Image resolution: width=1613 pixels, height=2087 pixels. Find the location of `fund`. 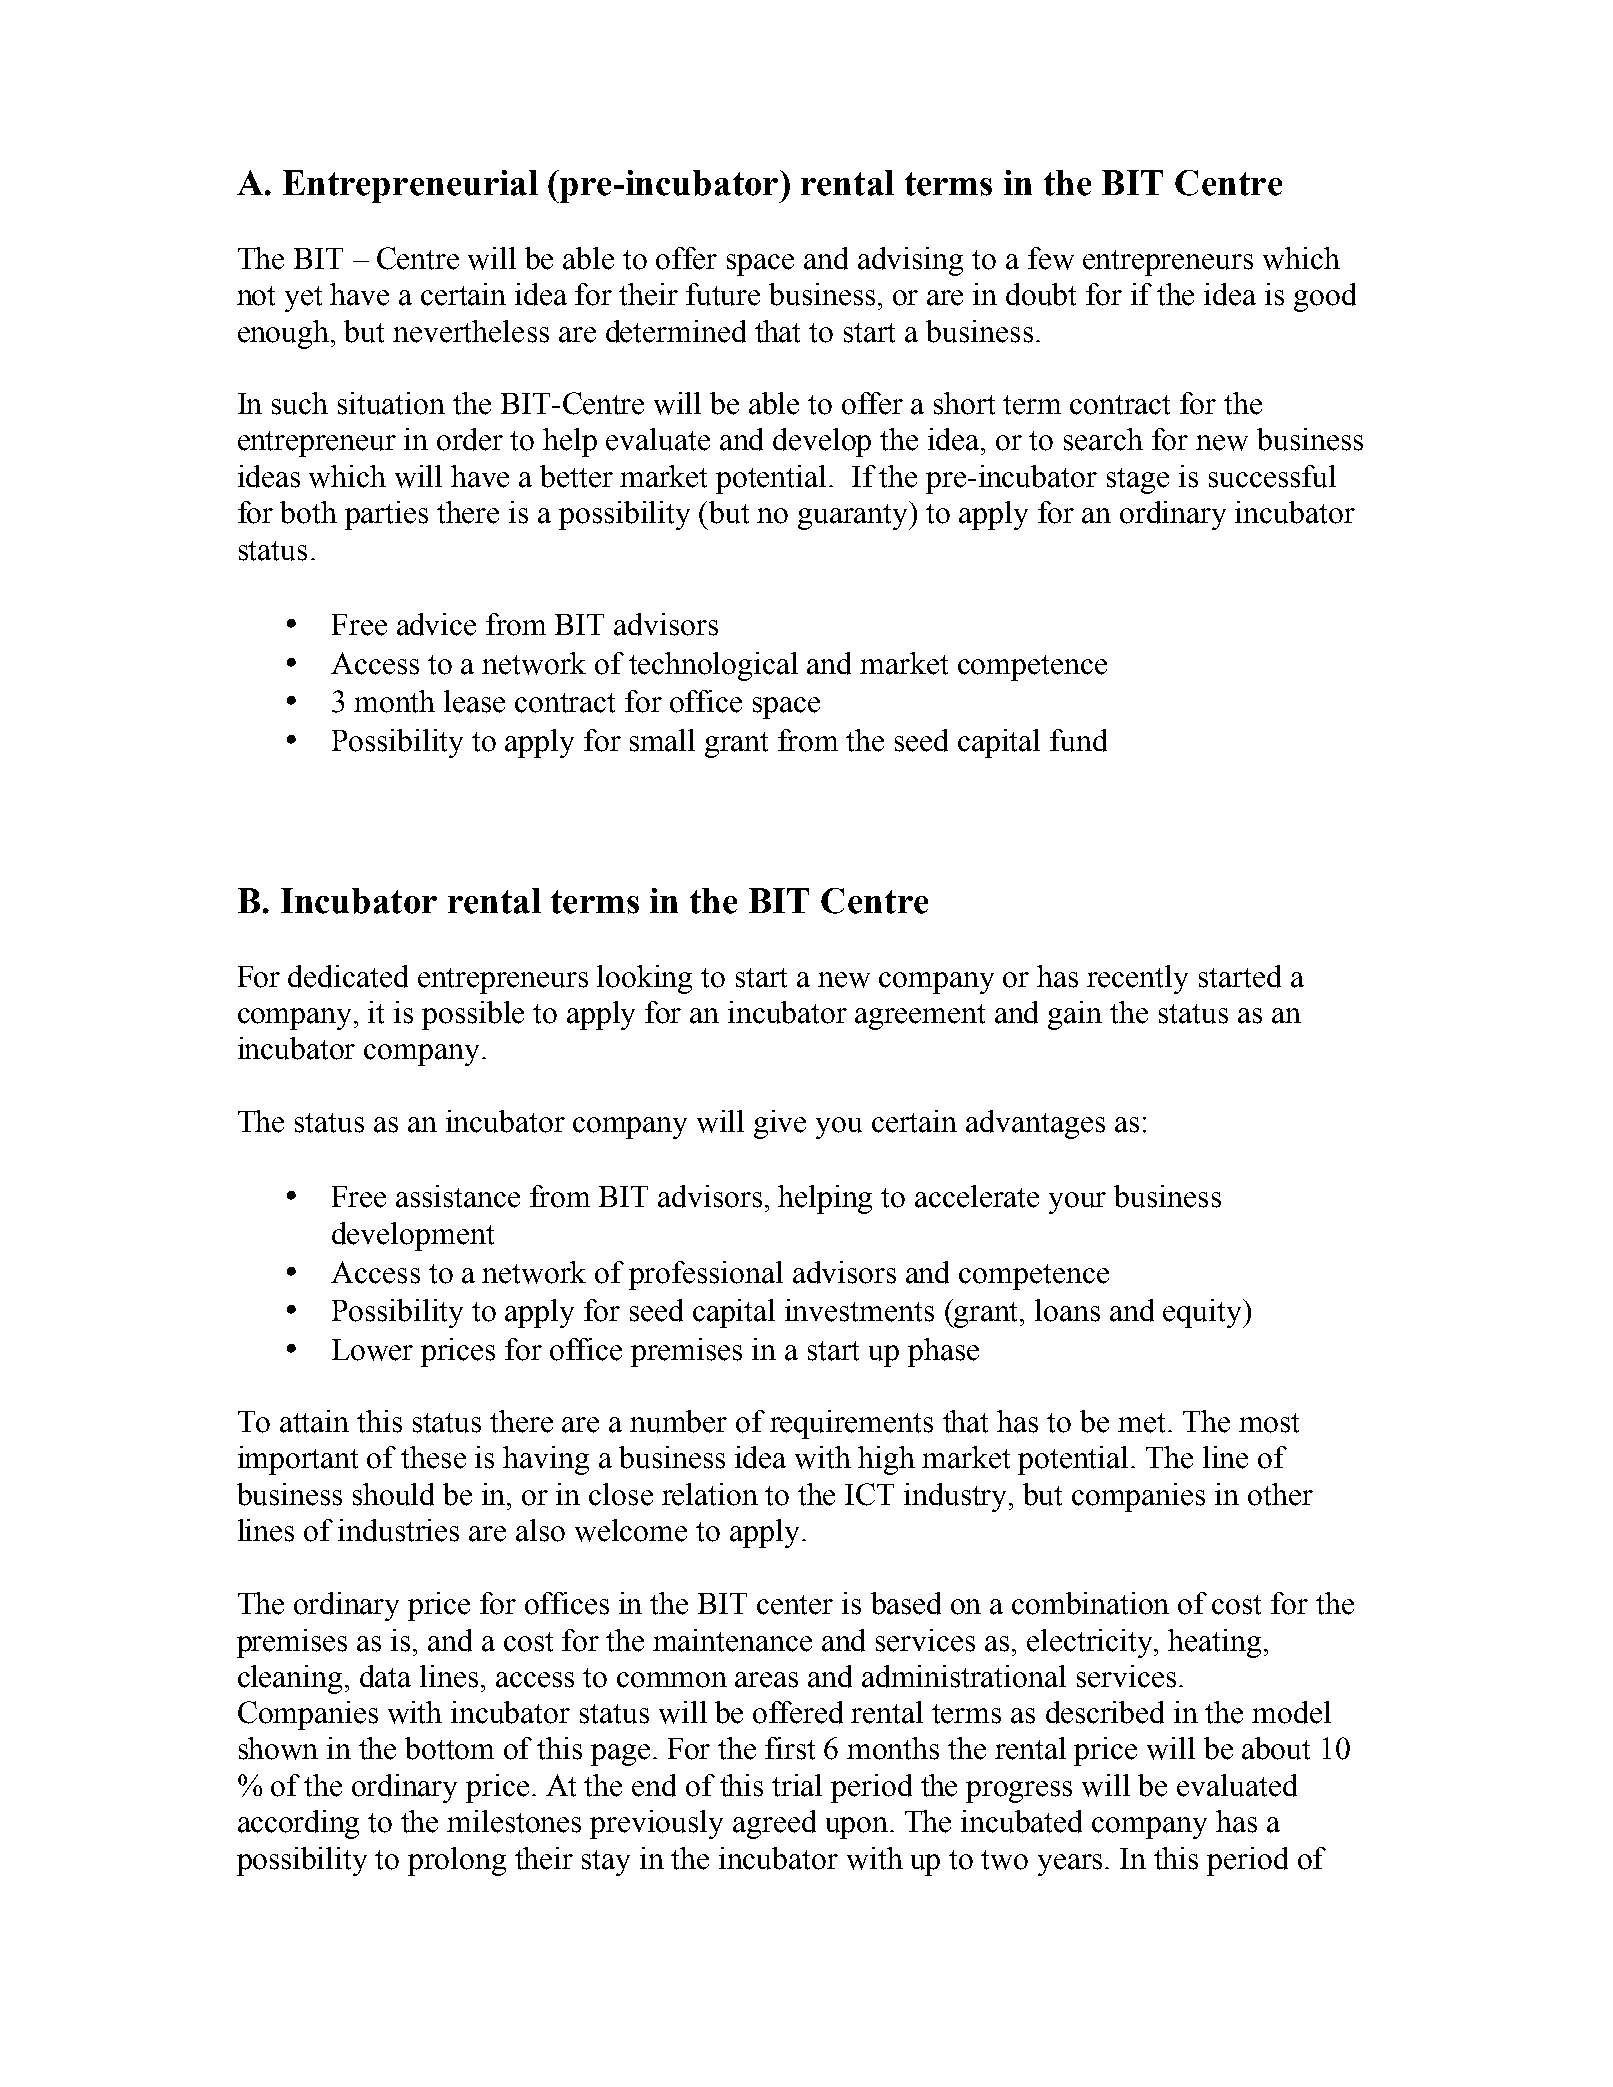

fund is located at coordinates (1078, 740).
